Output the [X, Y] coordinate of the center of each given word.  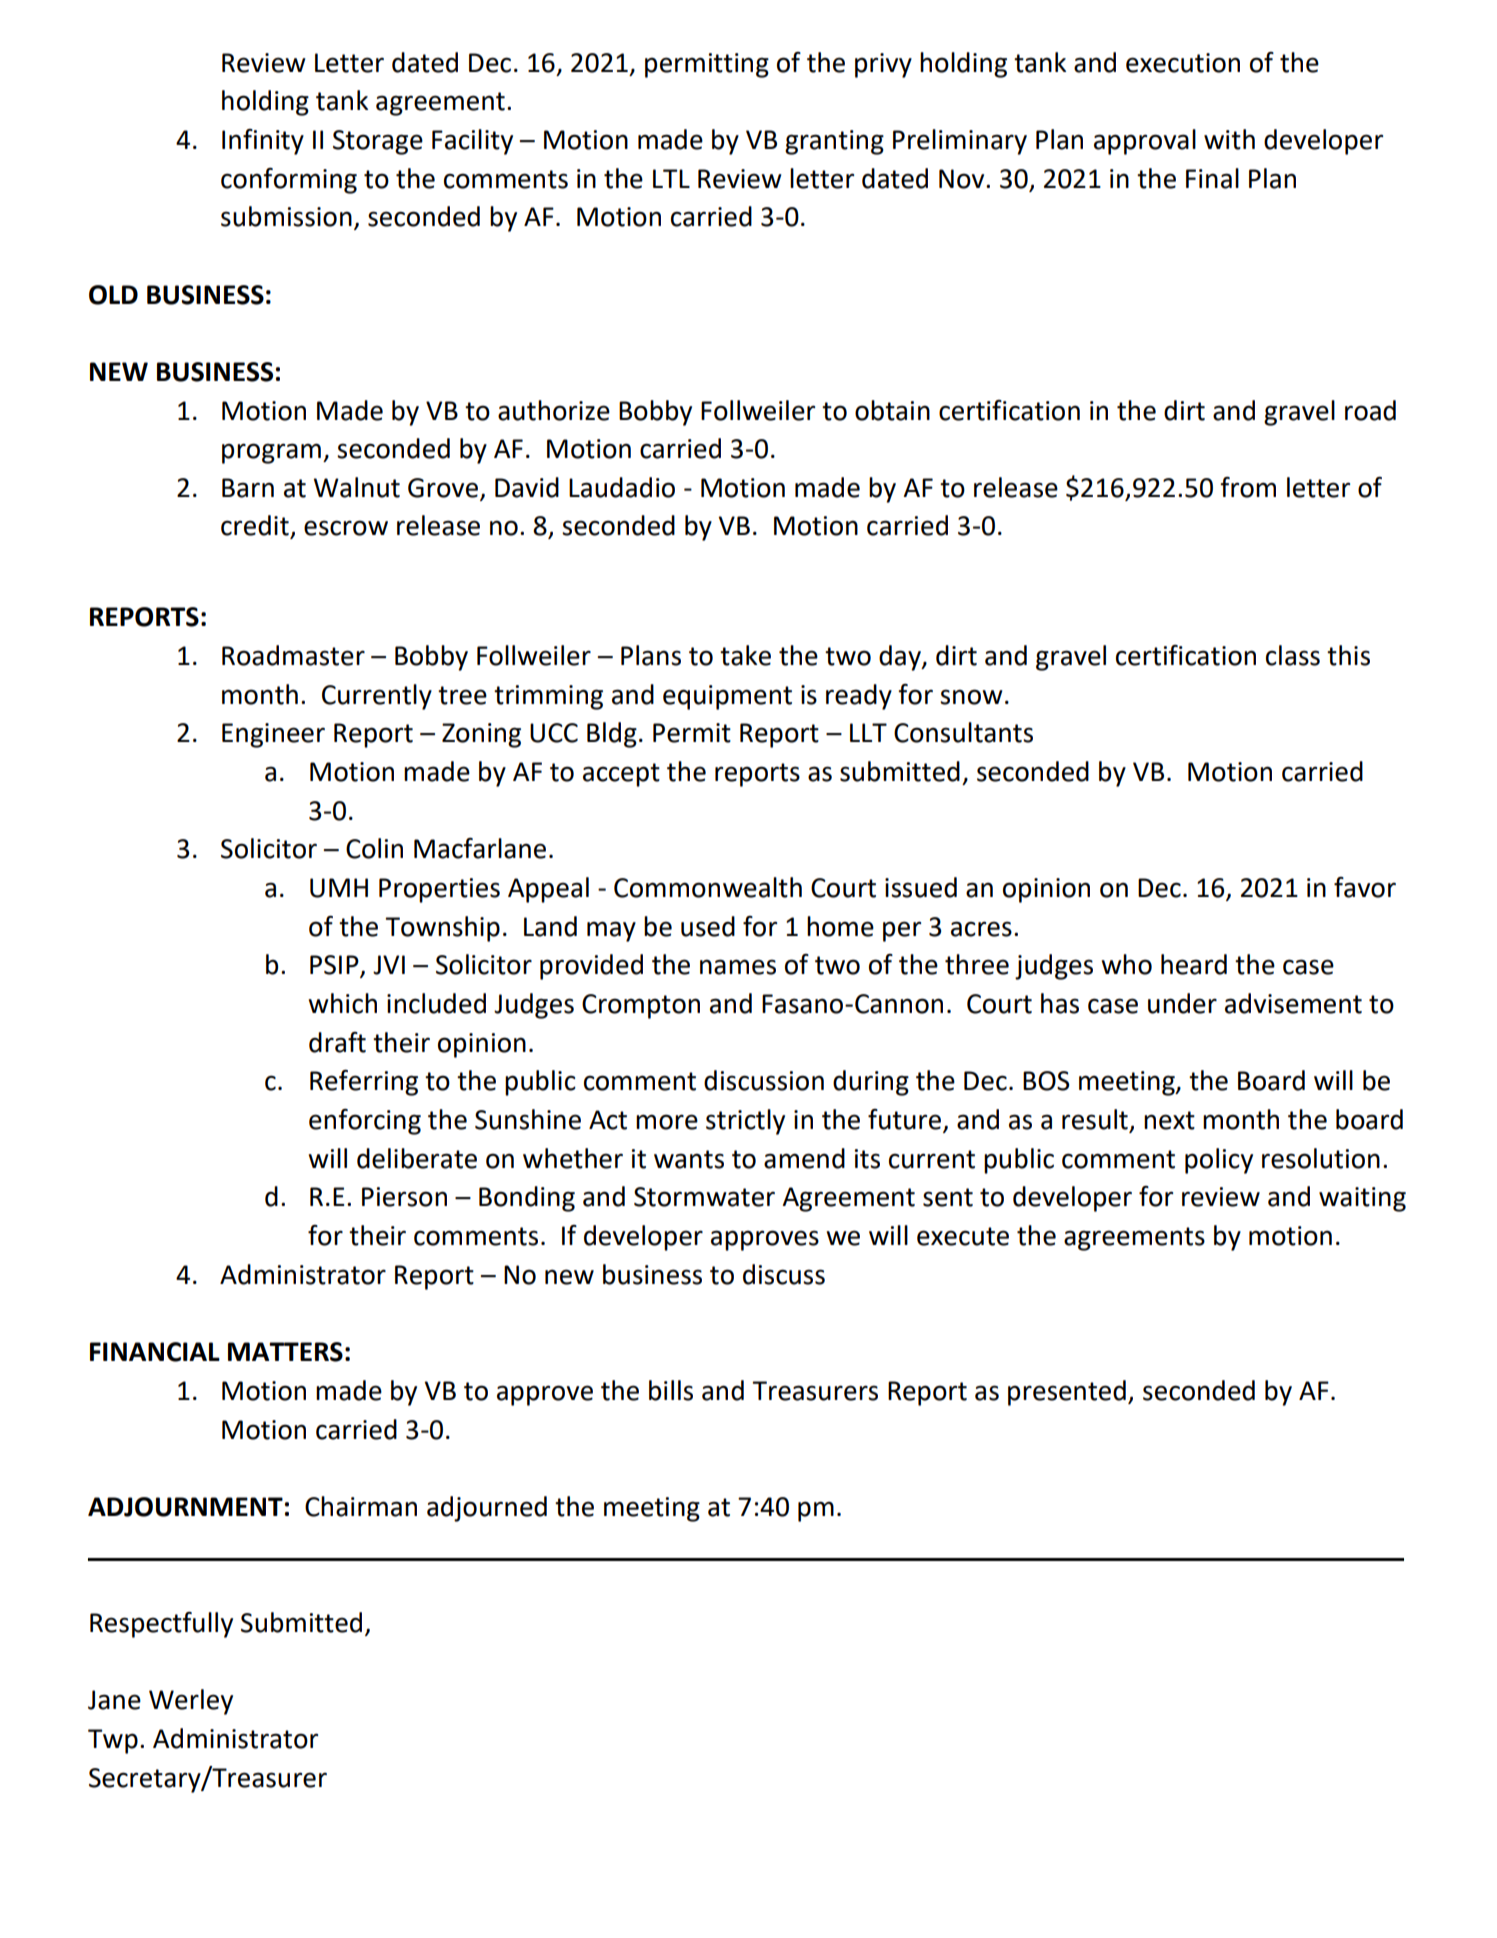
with [1229, 139]
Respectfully [161, 1625]
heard [1194, 964]
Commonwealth [708, 887]
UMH [339, 888]
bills [671, 1390]
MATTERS [285, 1352]
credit [255, 525]
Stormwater [704, 1197]
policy [1219, 1161]
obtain [892, 410]
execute [963, 1236]
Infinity [263, 142]
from [1248, 487]
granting [834, 142]
